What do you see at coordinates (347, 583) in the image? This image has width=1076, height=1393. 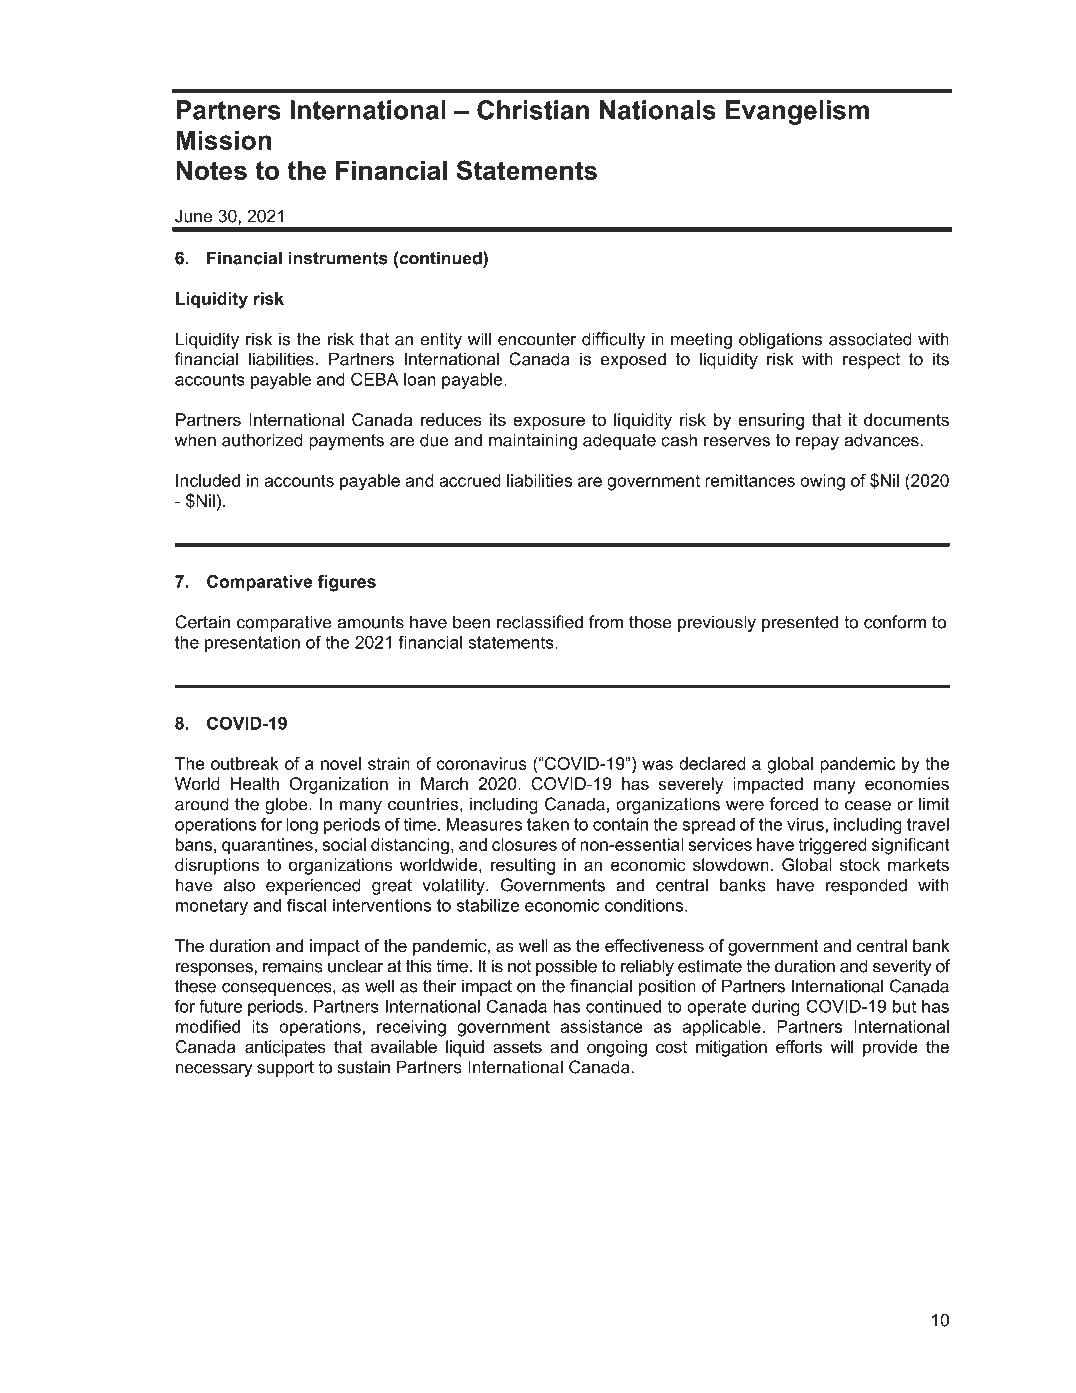 I see `figures` at bounding box center [347, 583].
